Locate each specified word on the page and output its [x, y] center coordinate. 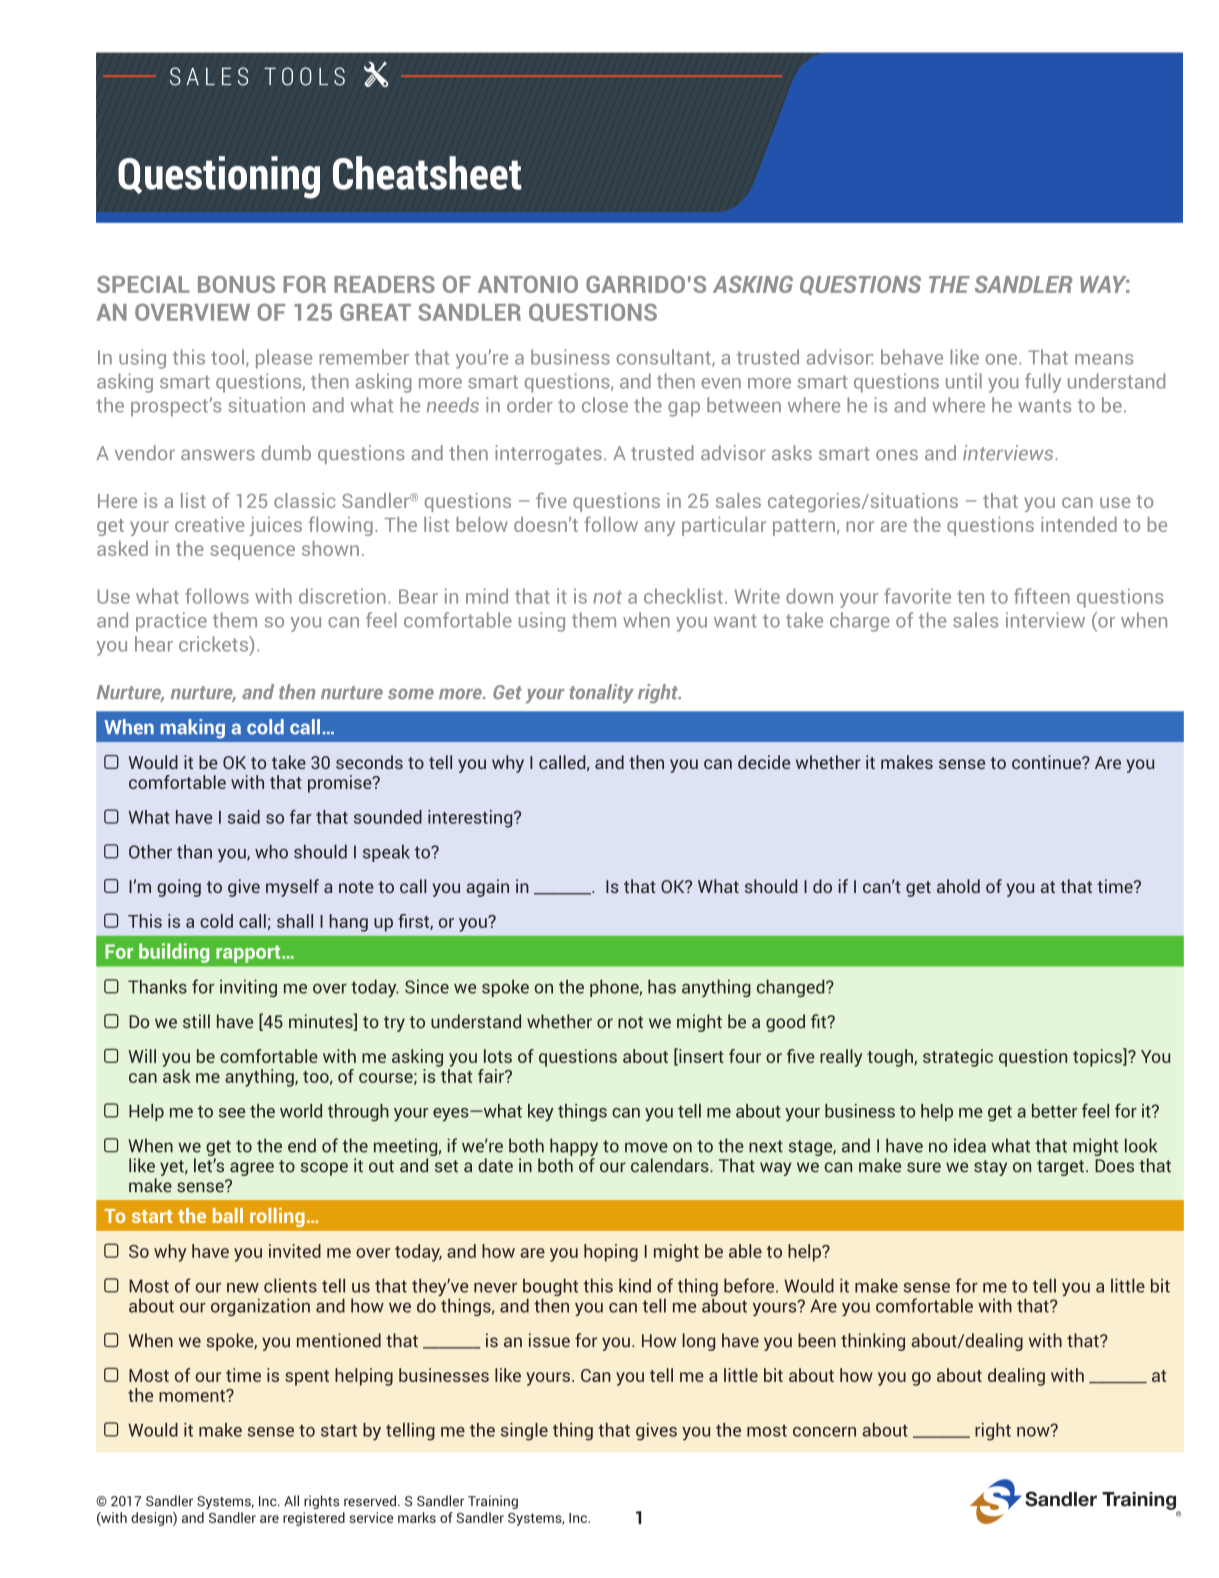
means [1104, 359]
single [524, 1432]
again [487, 888]
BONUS [236, 284]
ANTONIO [528, 284]
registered [314, 1519]
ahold [958, 886]
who [271, 851]
